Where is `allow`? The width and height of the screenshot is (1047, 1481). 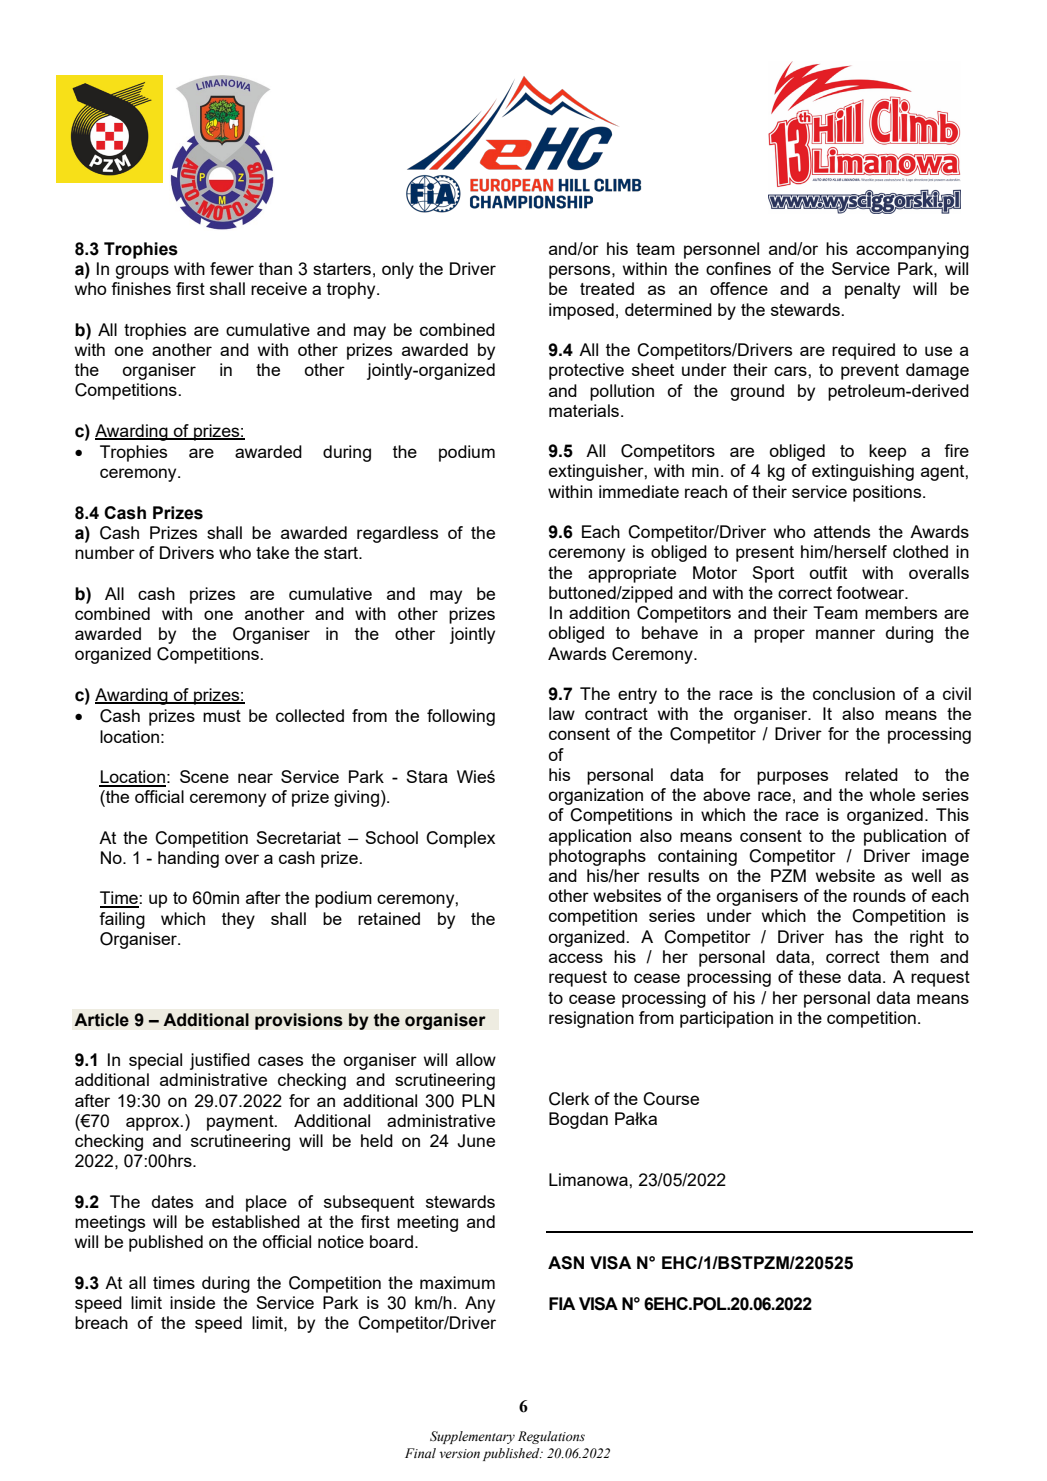 allow is located at coordinates (476, 1059).
